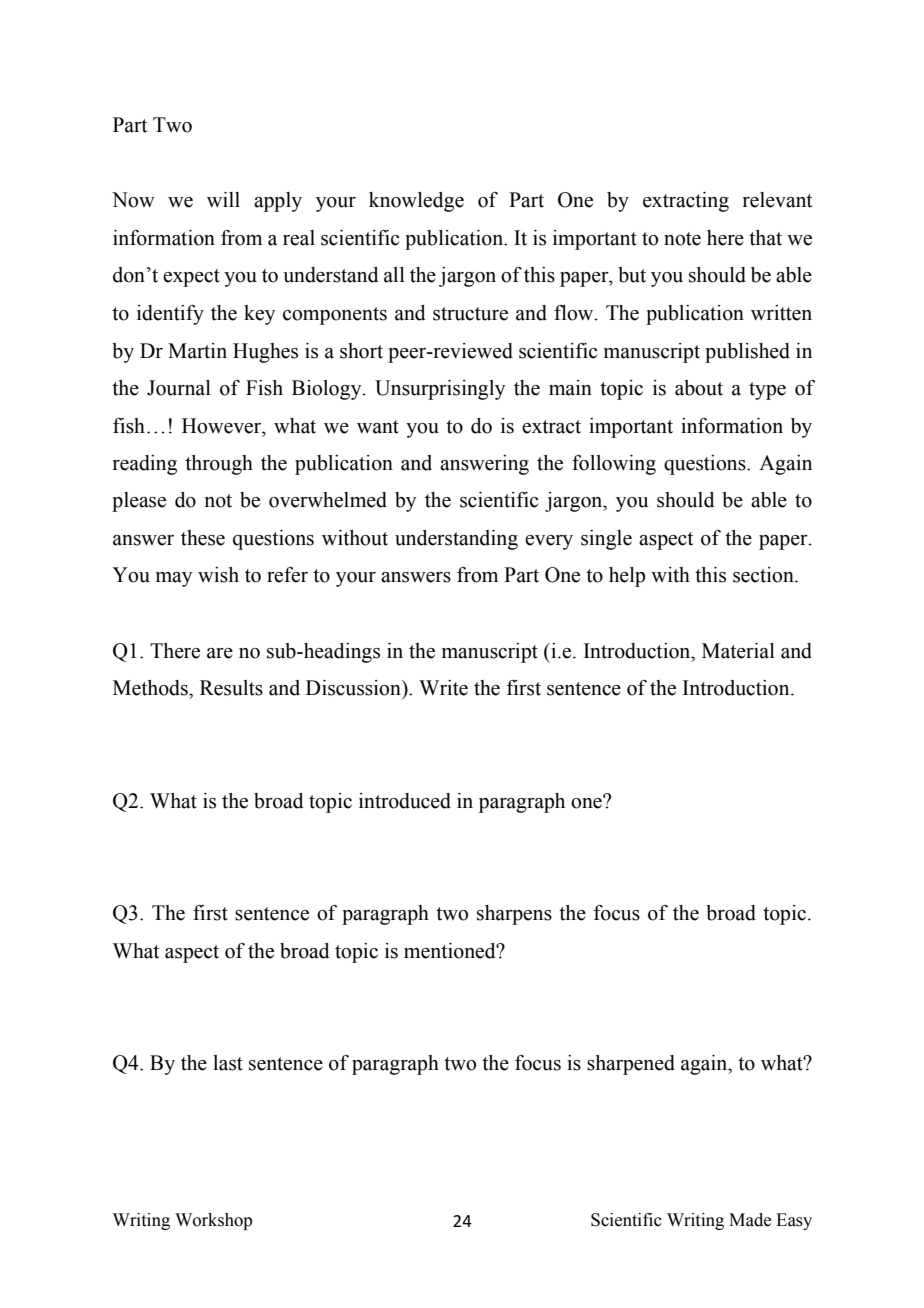 The image size is (924, 1308). Describe the element at coordinates (416, 202) in the page. I see `knowledge` at that location.
